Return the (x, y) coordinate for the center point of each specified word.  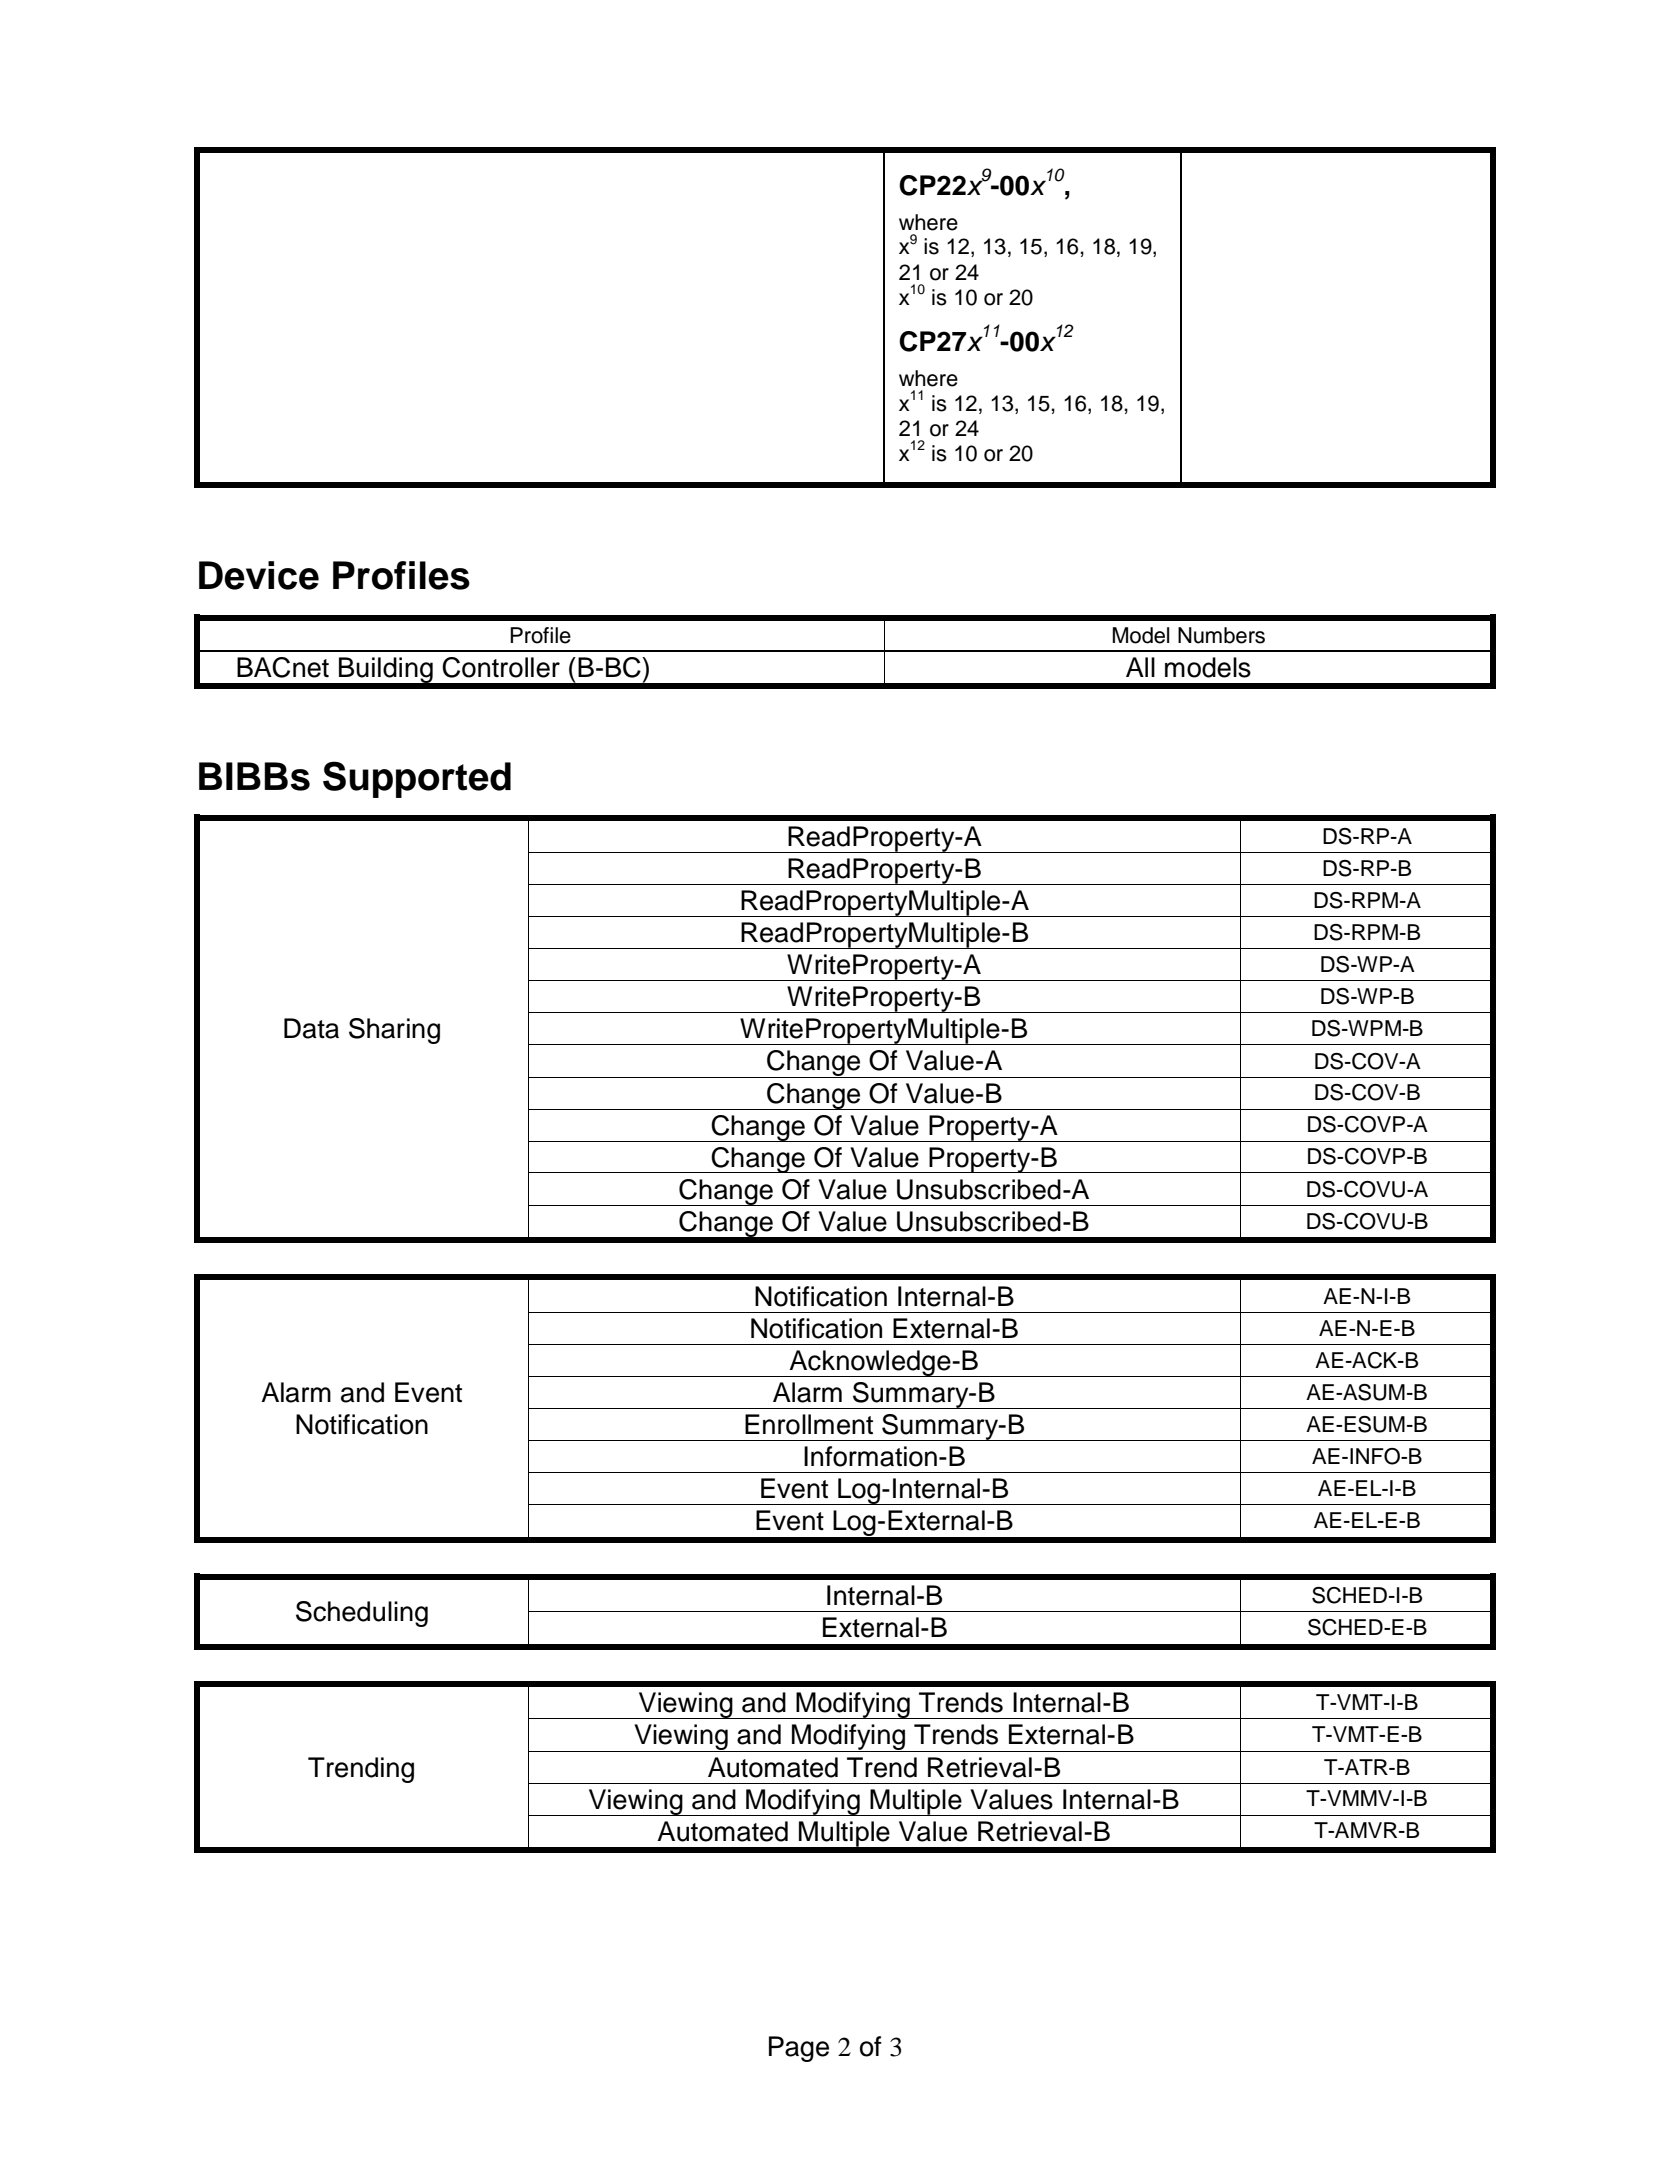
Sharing (394, 1031)
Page (799, 2049)
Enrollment (809, 1424)
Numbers (1221, 635)
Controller (501, 667)
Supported (417, 779)
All (1140, 667)
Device (259, 575)
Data (311, 1028)
